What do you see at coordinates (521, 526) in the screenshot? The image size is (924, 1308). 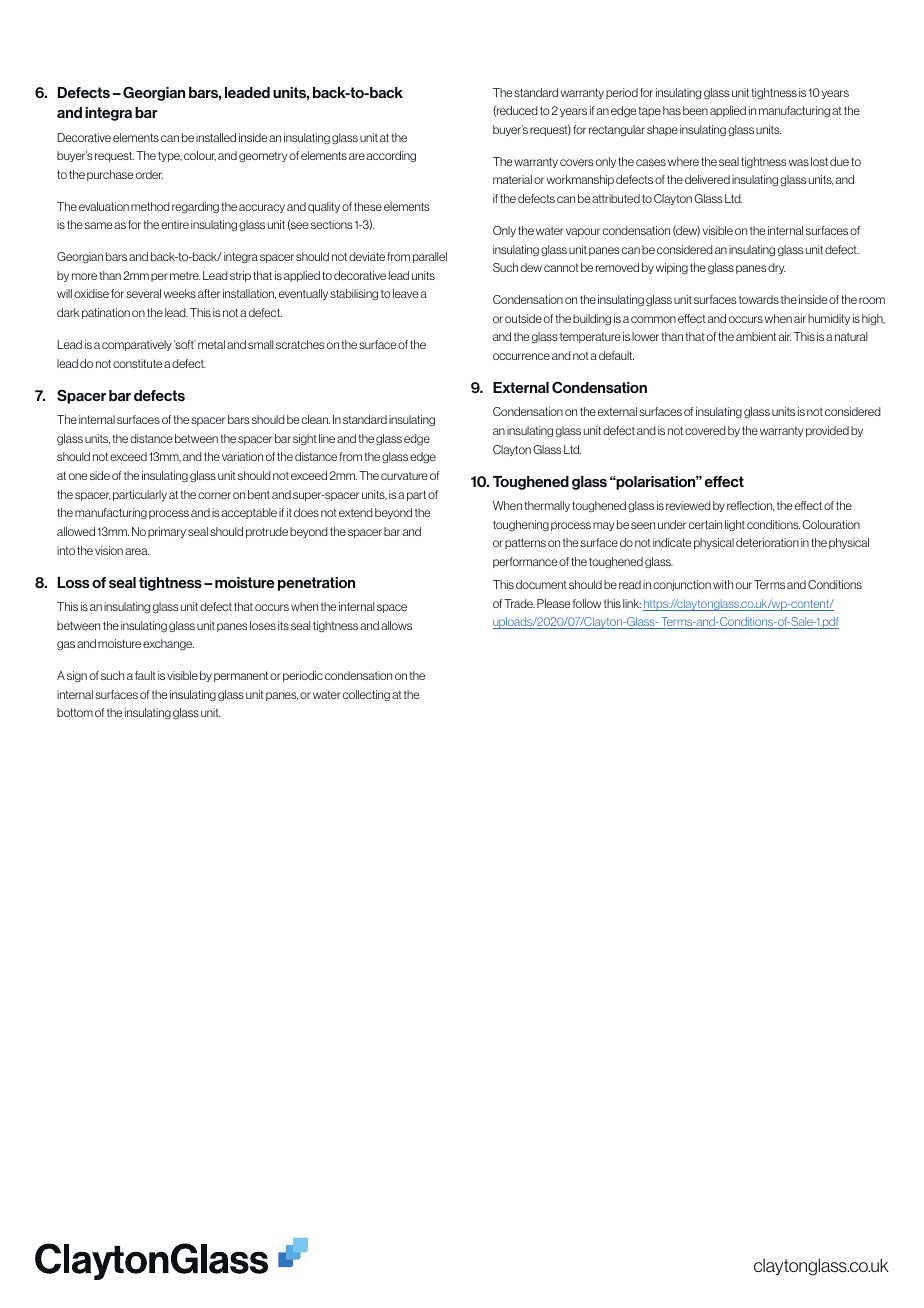 I see `toughening` at bounding box center [521, 526].
